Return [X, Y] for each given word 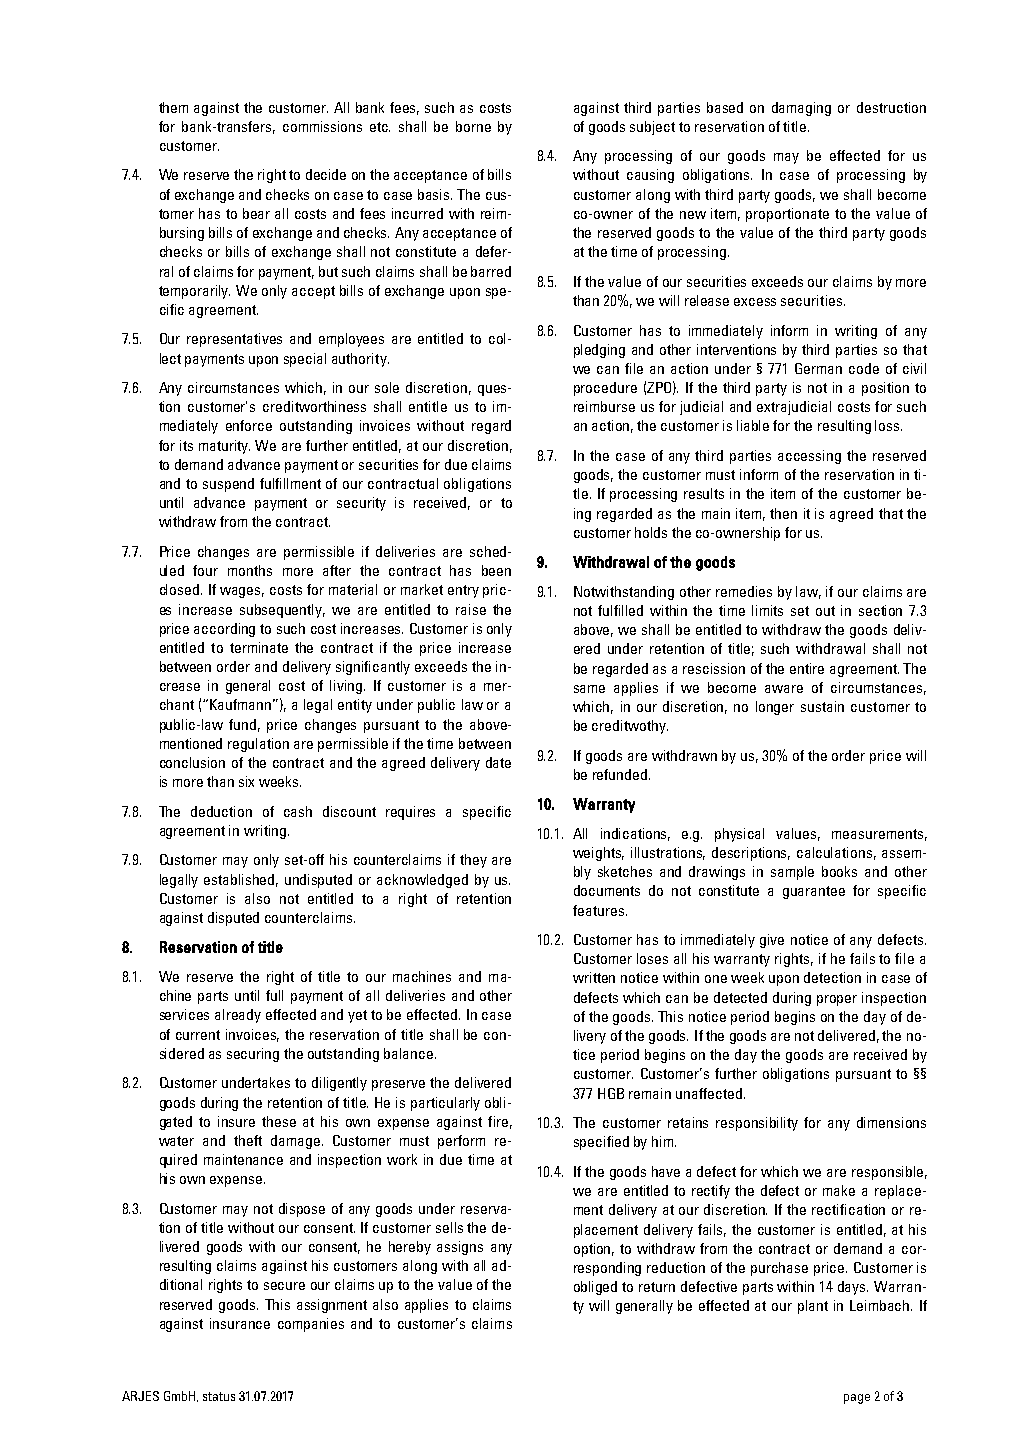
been [496, 570]
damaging [801, 109]
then [783, 513]
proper [837, 1000]
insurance [240, 1323]
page [857, 1399]
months [250, 570]
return [657, 1287]
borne [473, 126]
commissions [322, 126]
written [594, 977]
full [274, 995]
